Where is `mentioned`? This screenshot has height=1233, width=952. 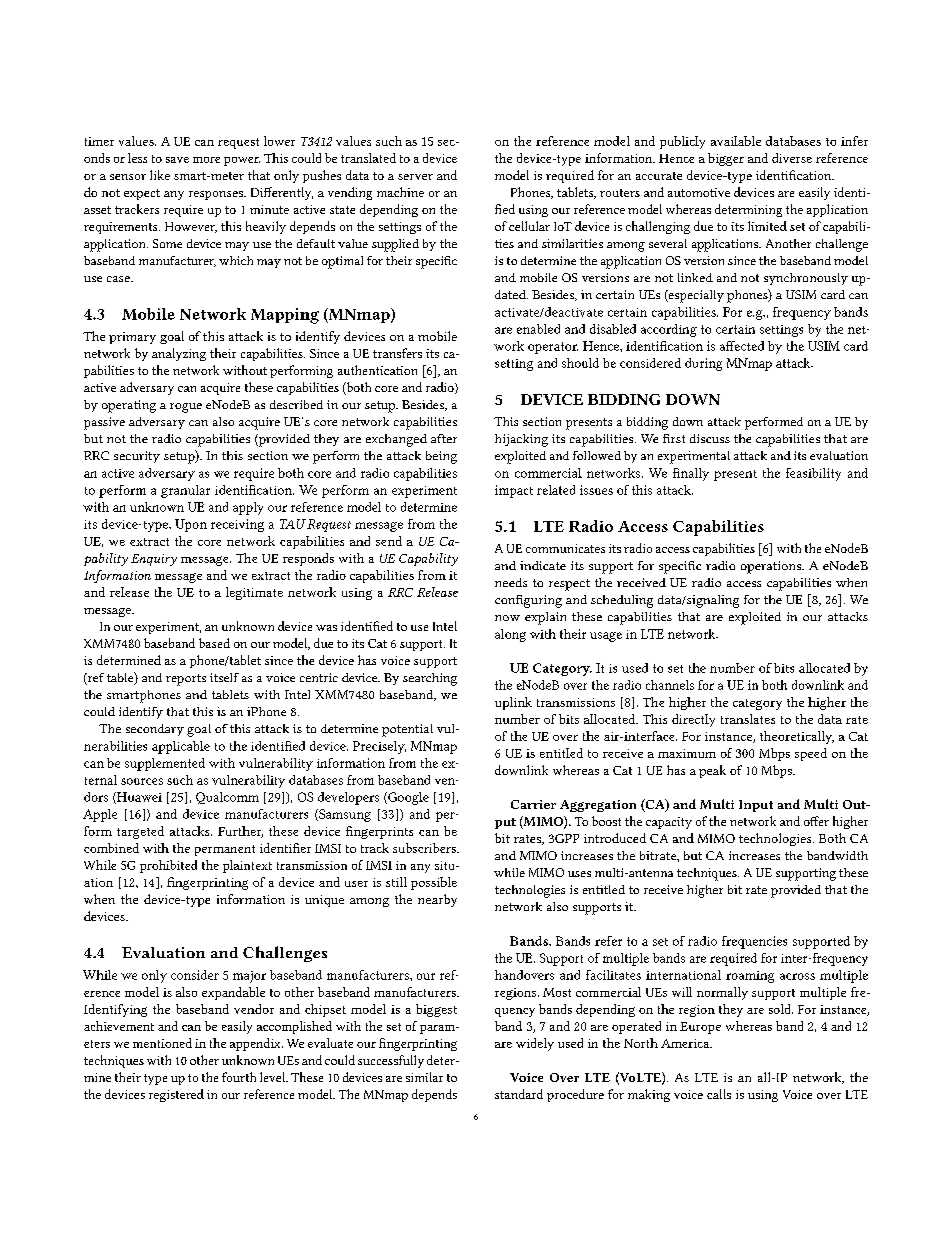
mentioned is located at coordinates (162, 1043).
